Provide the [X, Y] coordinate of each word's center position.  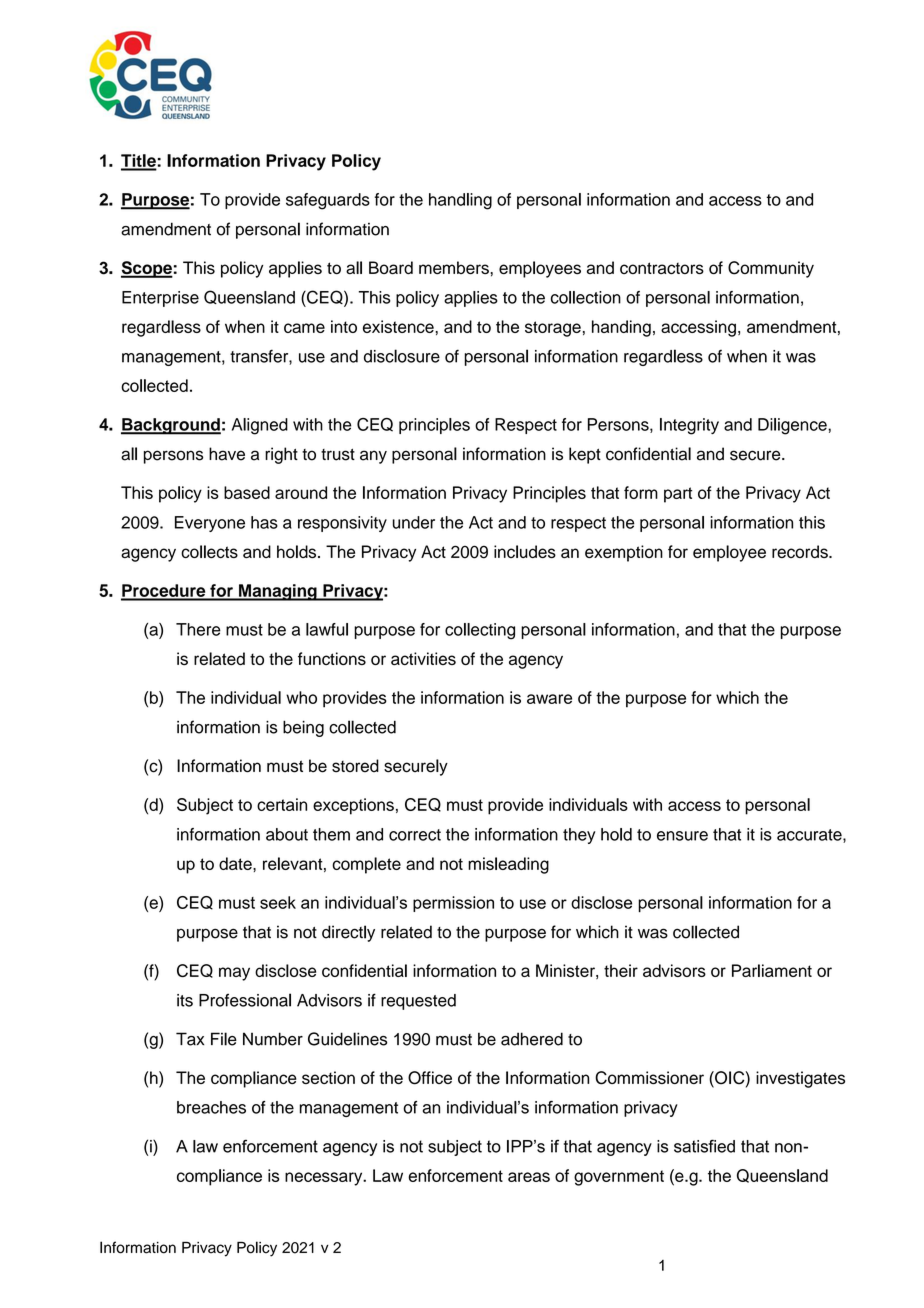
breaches [211, 1107]
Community [771, 269]
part [678, 495]
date [236, 863]
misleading [508, 865]
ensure [682, 836]
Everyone [210, 524]
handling [460, 201]
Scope [147, 269]
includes [525, 551]
